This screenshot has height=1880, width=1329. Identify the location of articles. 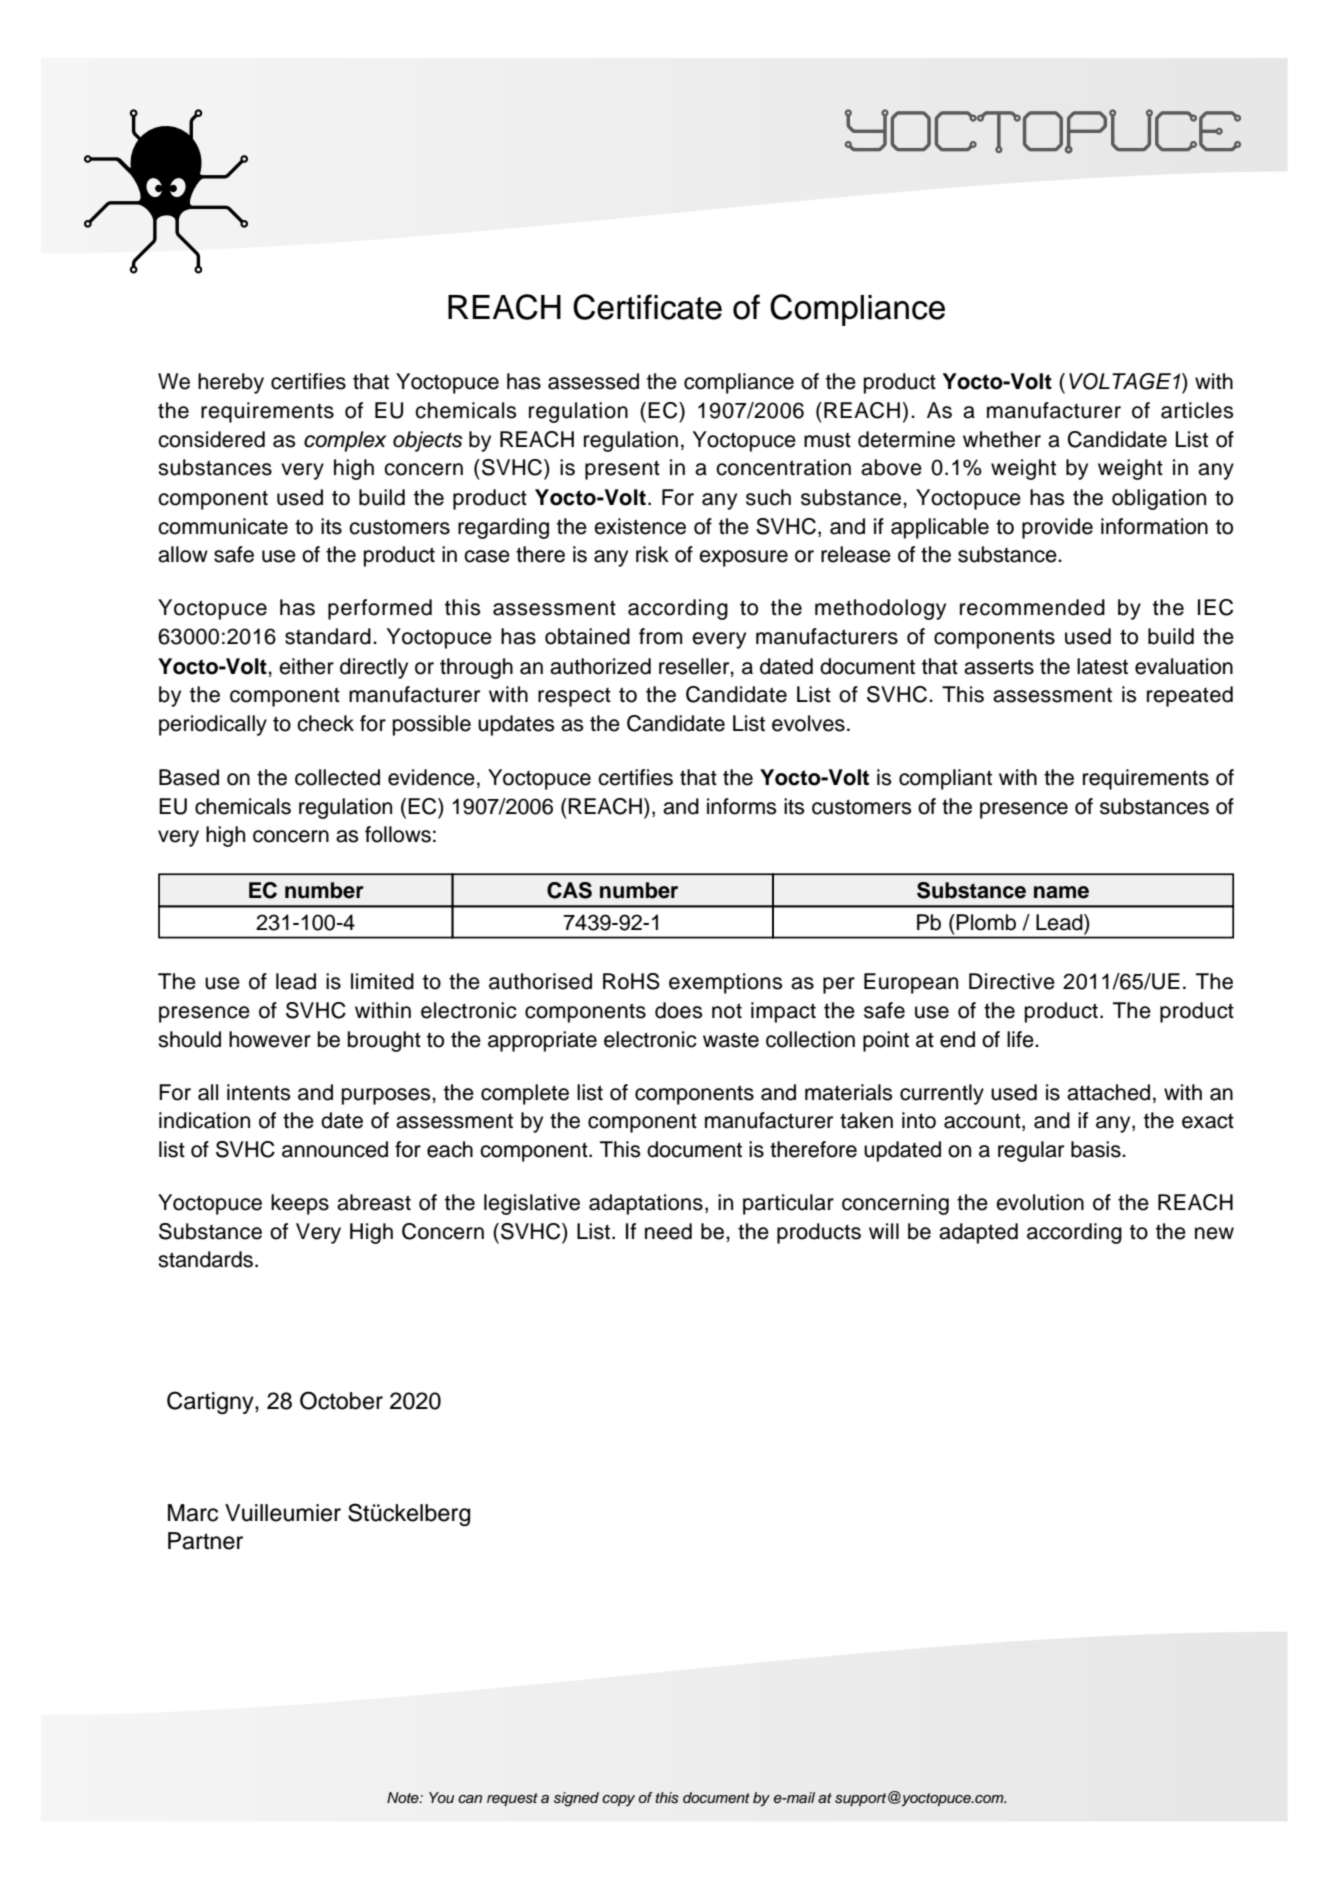
(1197, 410).
